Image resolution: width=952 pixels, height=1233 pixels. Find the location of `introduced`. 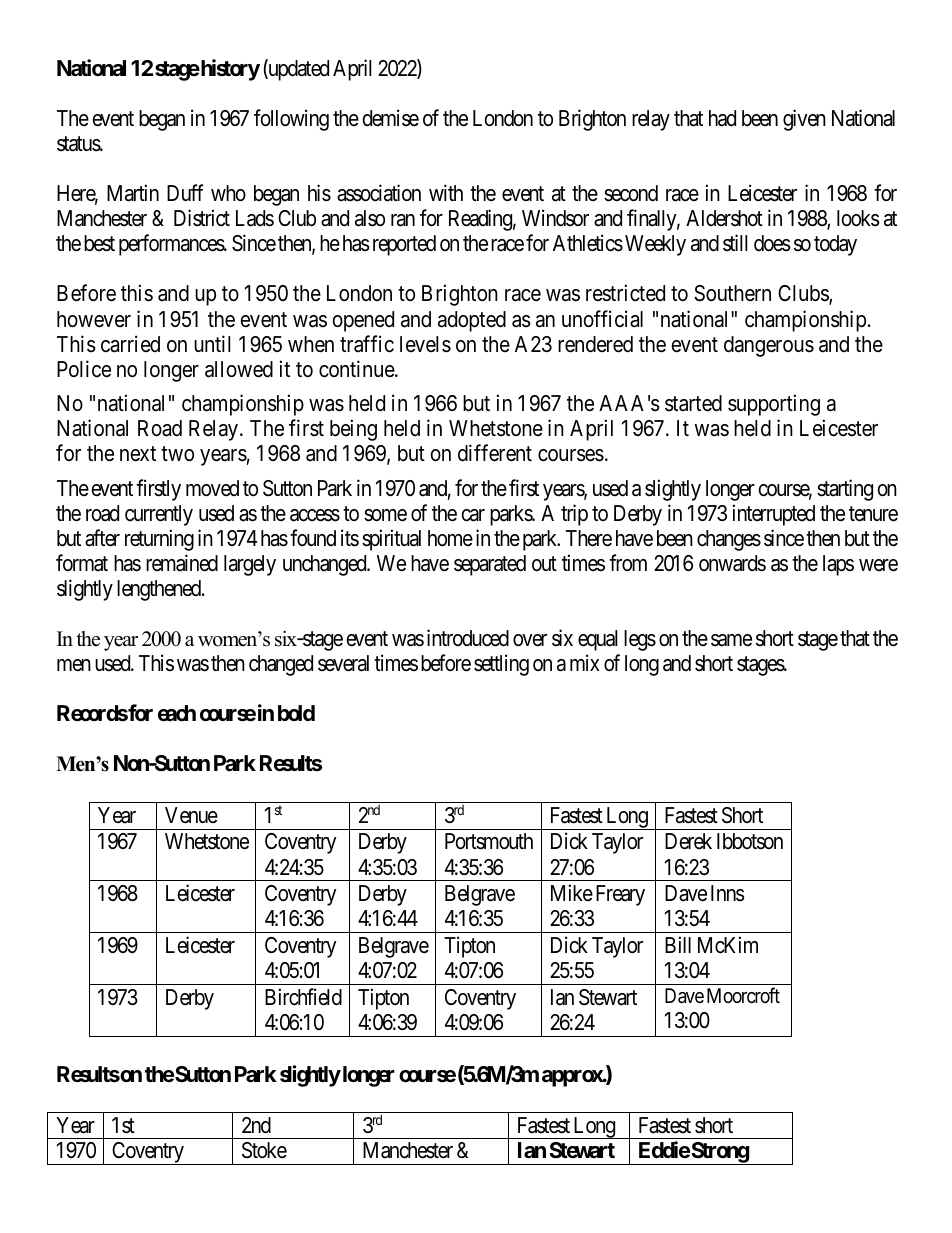

introduced is located at coordinates (468, 638).
